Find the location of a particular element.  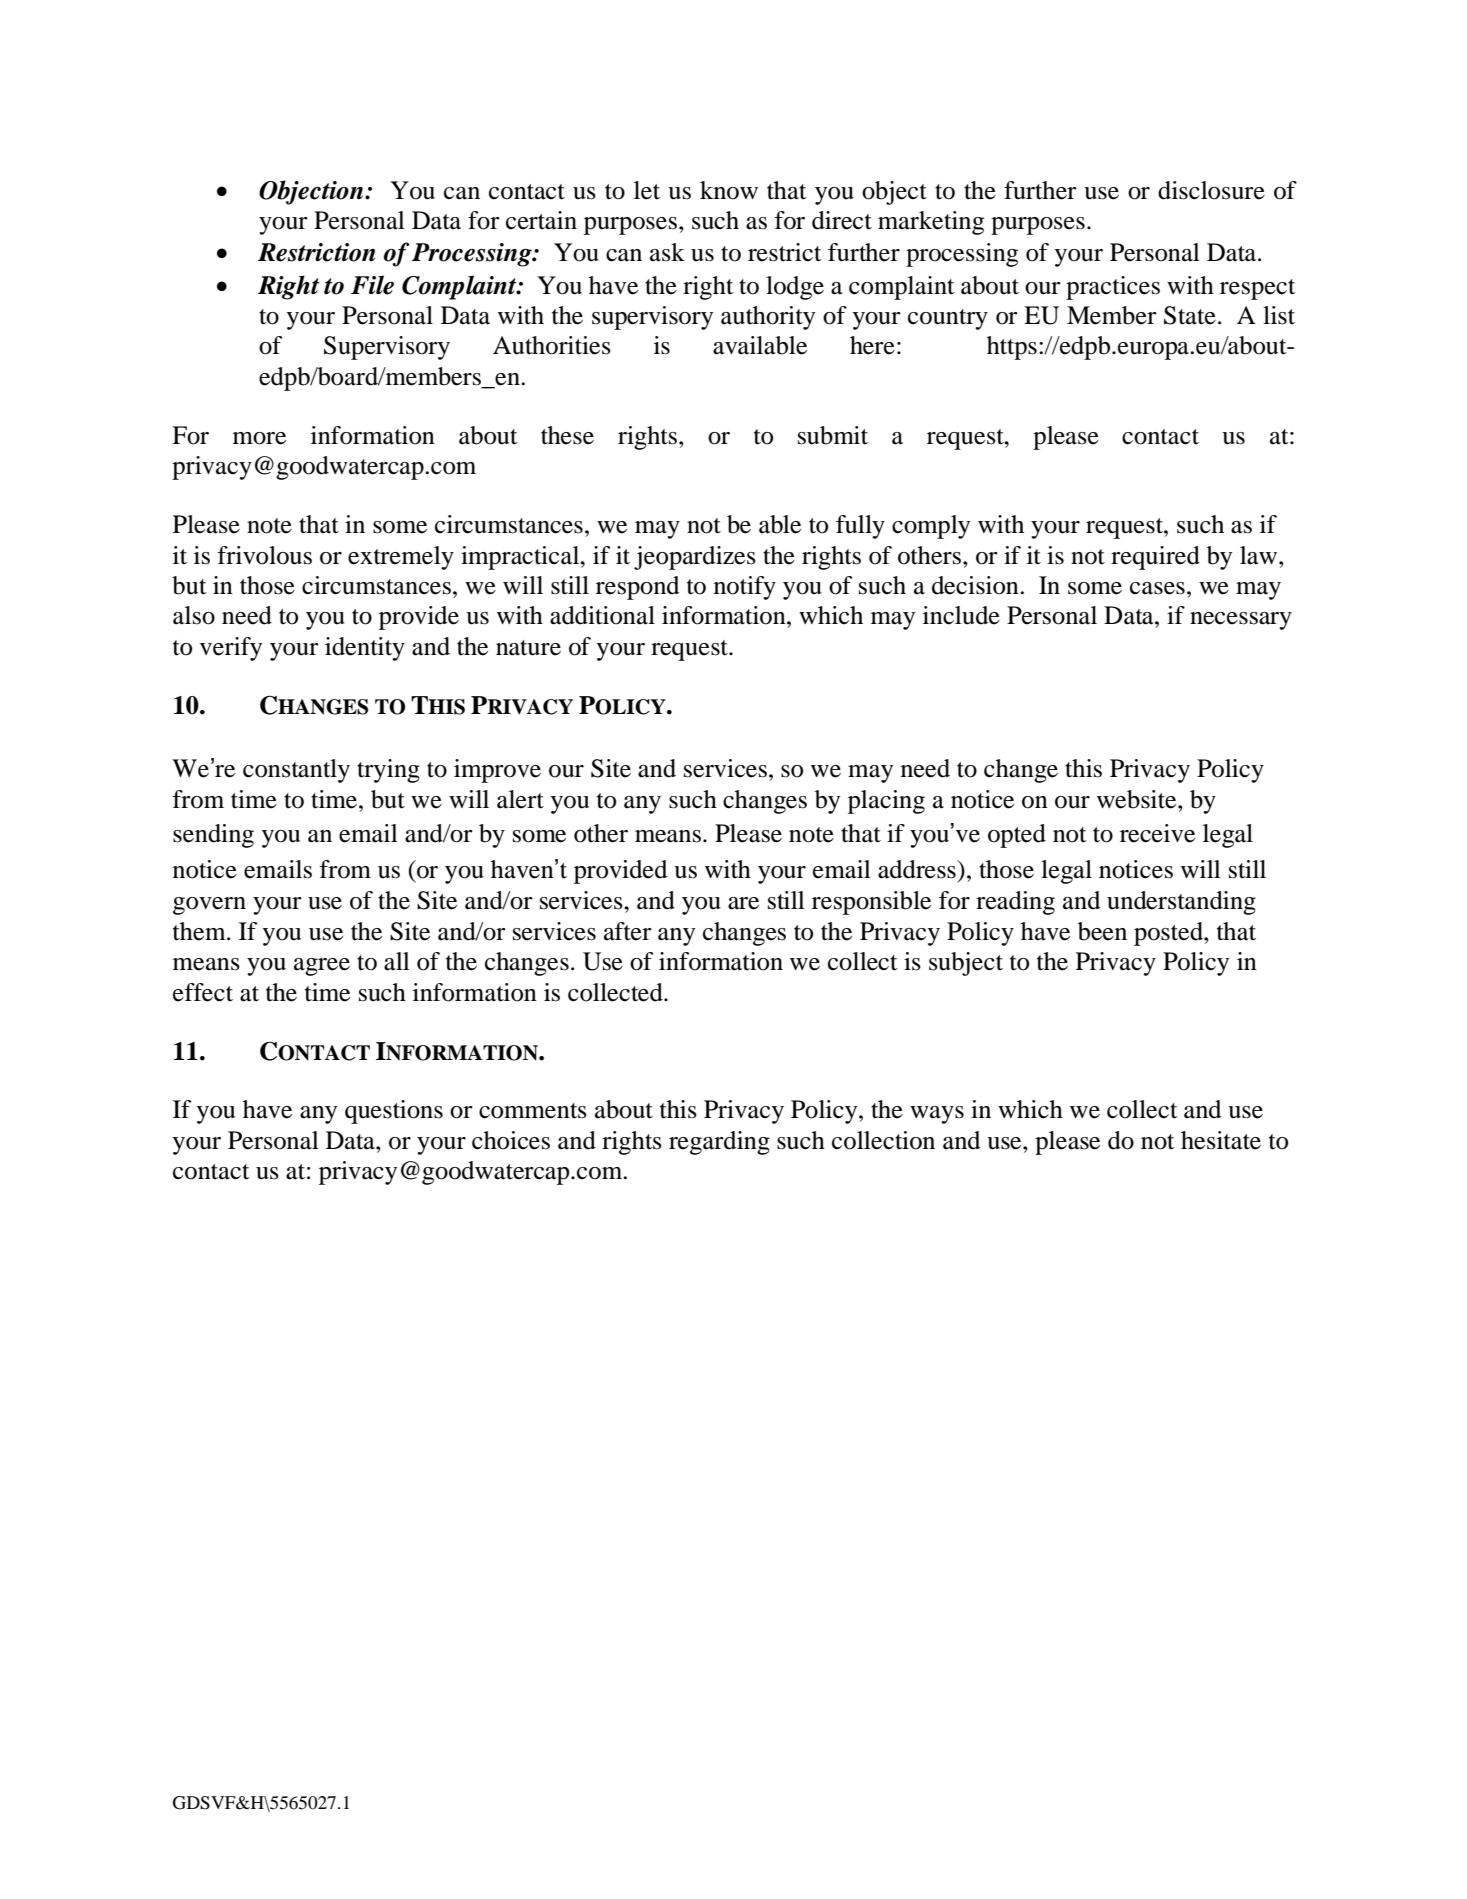

necessary is located at coordinates (1241, 621).
